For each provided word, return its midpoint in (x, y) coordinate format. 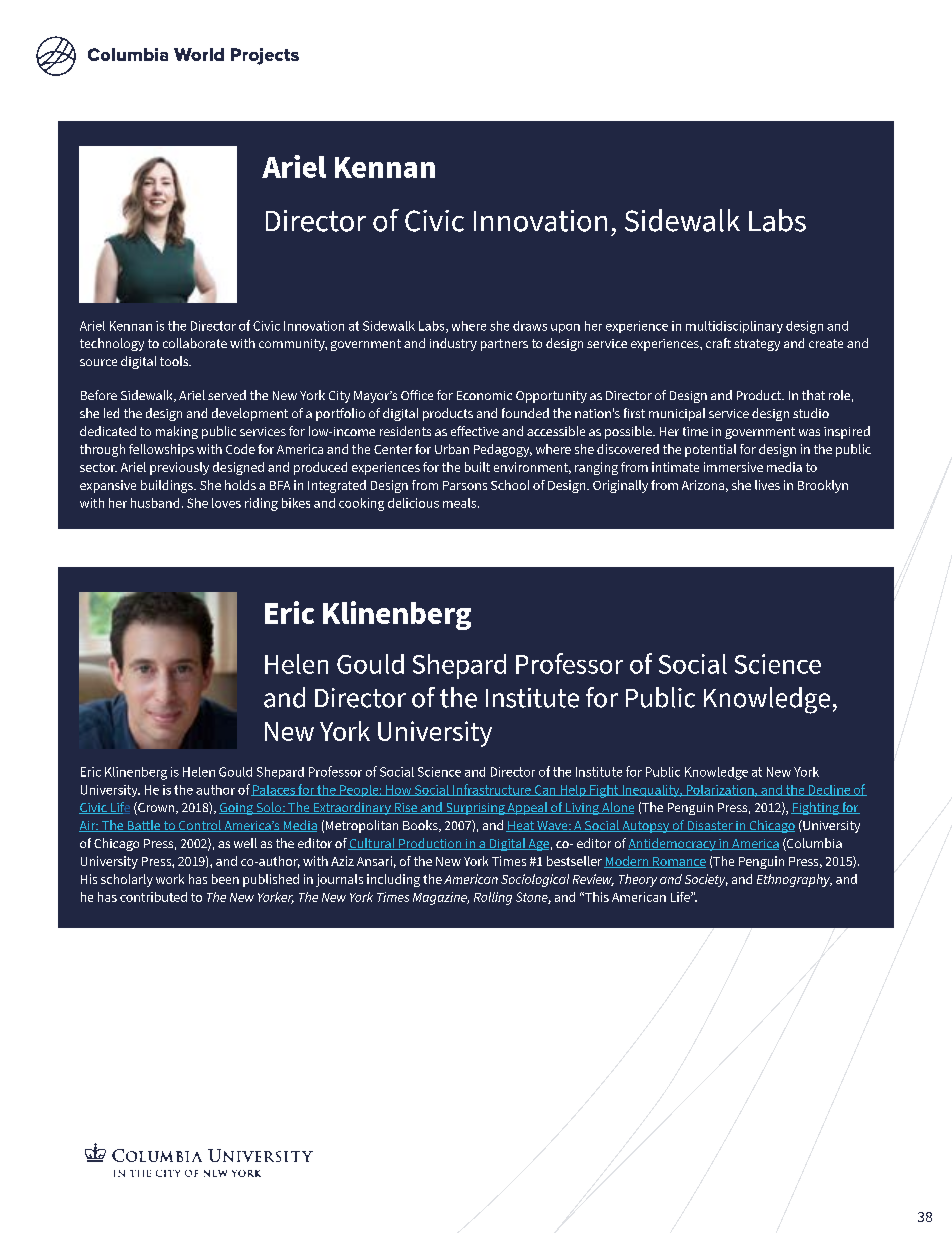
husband (155, 503)
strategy (757, 345)
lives (767, 485)
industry (453, 344)
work (170, 879)
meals (461, 503)
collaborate (195, 343)
